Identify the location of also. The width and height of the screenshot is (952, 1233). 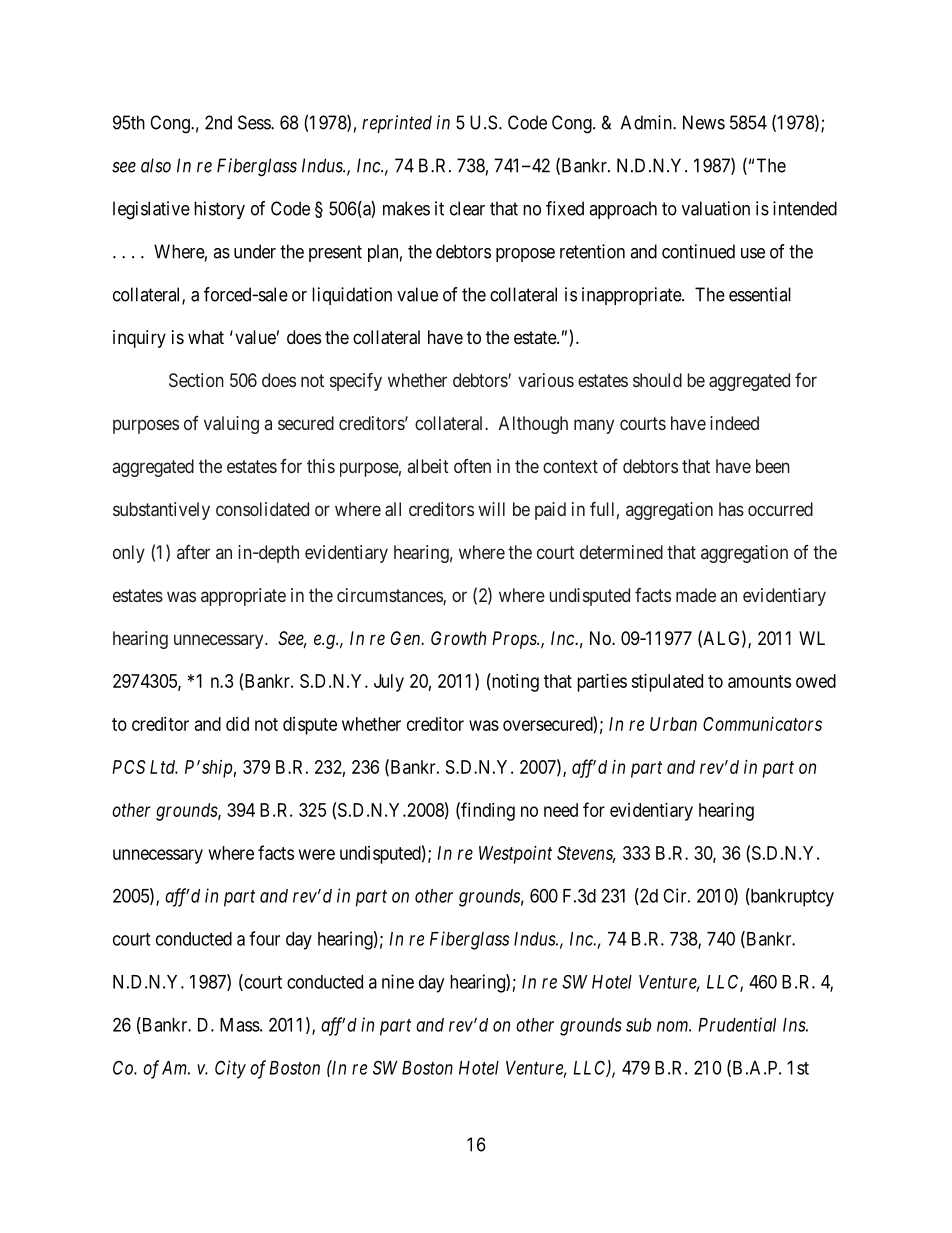
(156, 165).
